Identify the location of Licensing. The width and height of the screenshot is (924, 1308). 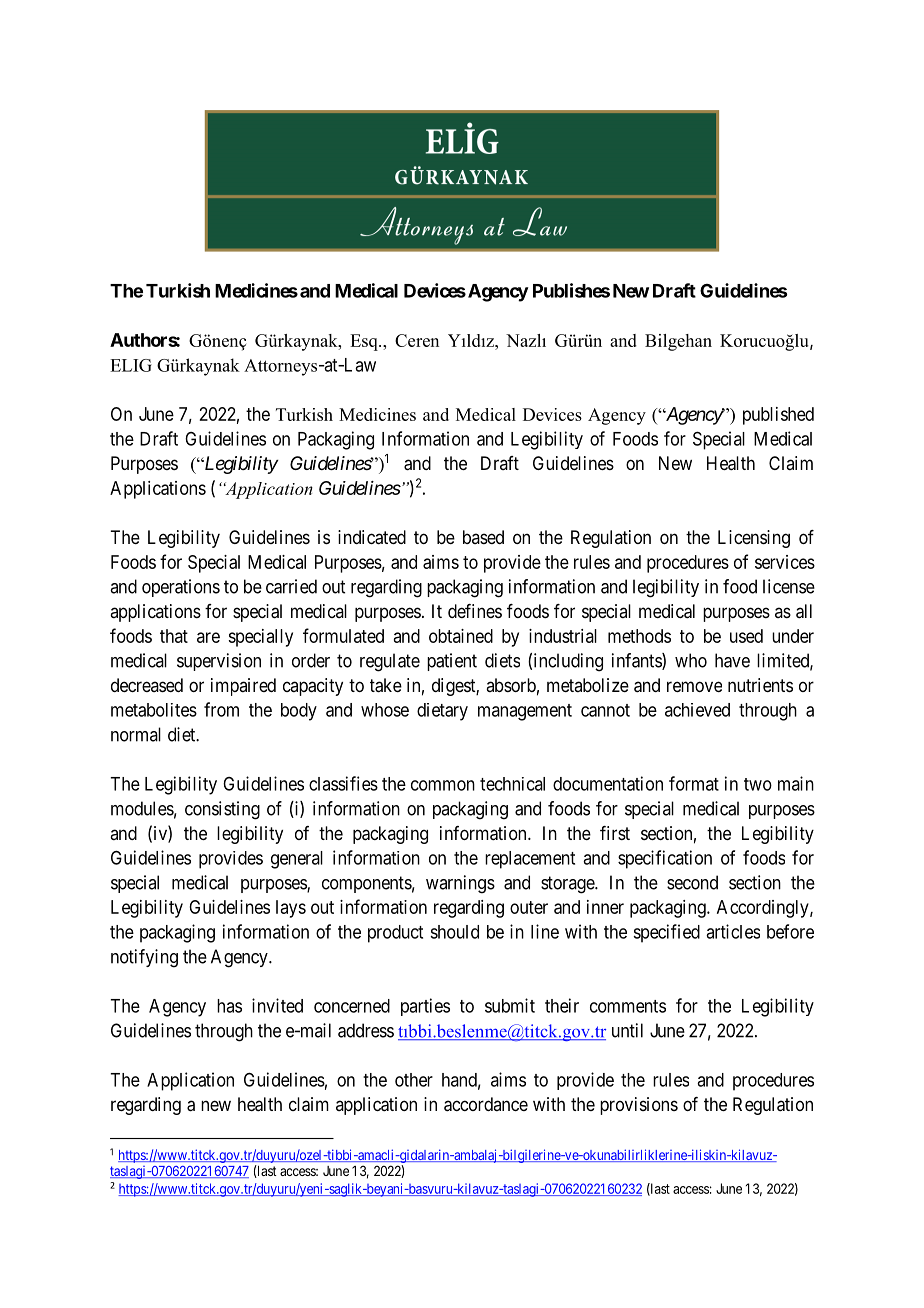
(754, 539).
